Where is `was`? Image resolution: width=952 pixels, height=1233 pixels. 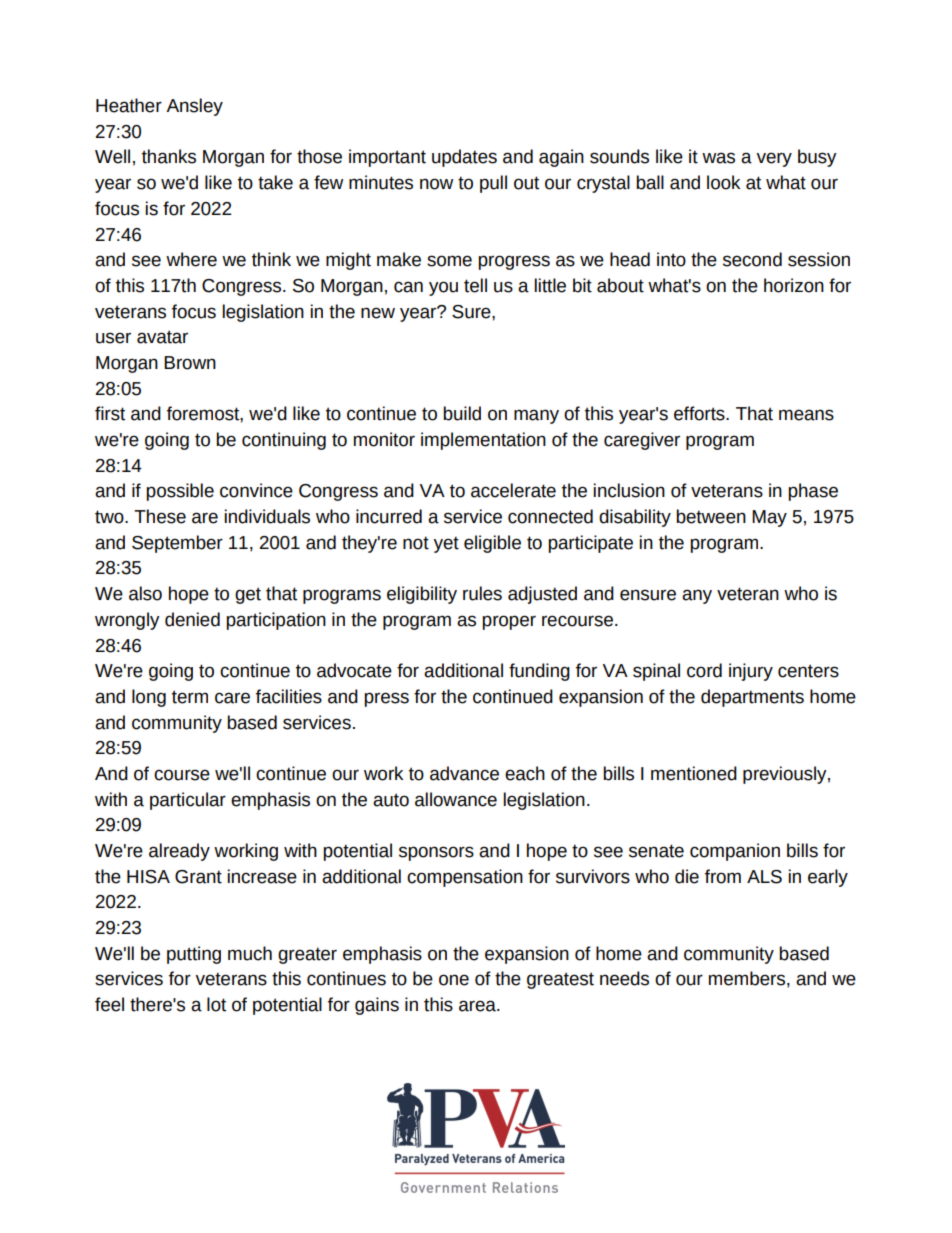 was is located at coordinates (718, 158).
